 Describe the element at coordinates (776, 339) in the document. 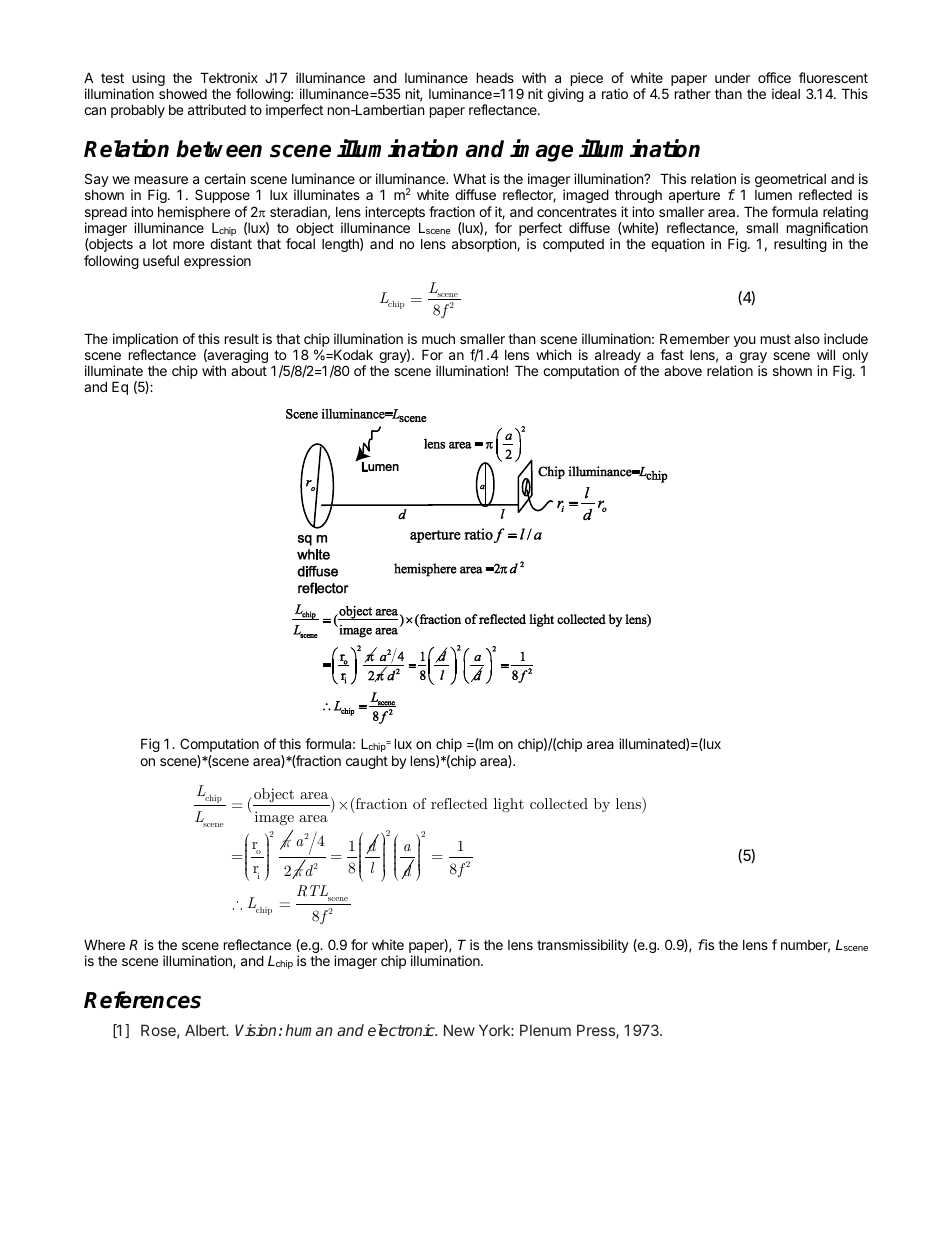

I see `must` at that location.
